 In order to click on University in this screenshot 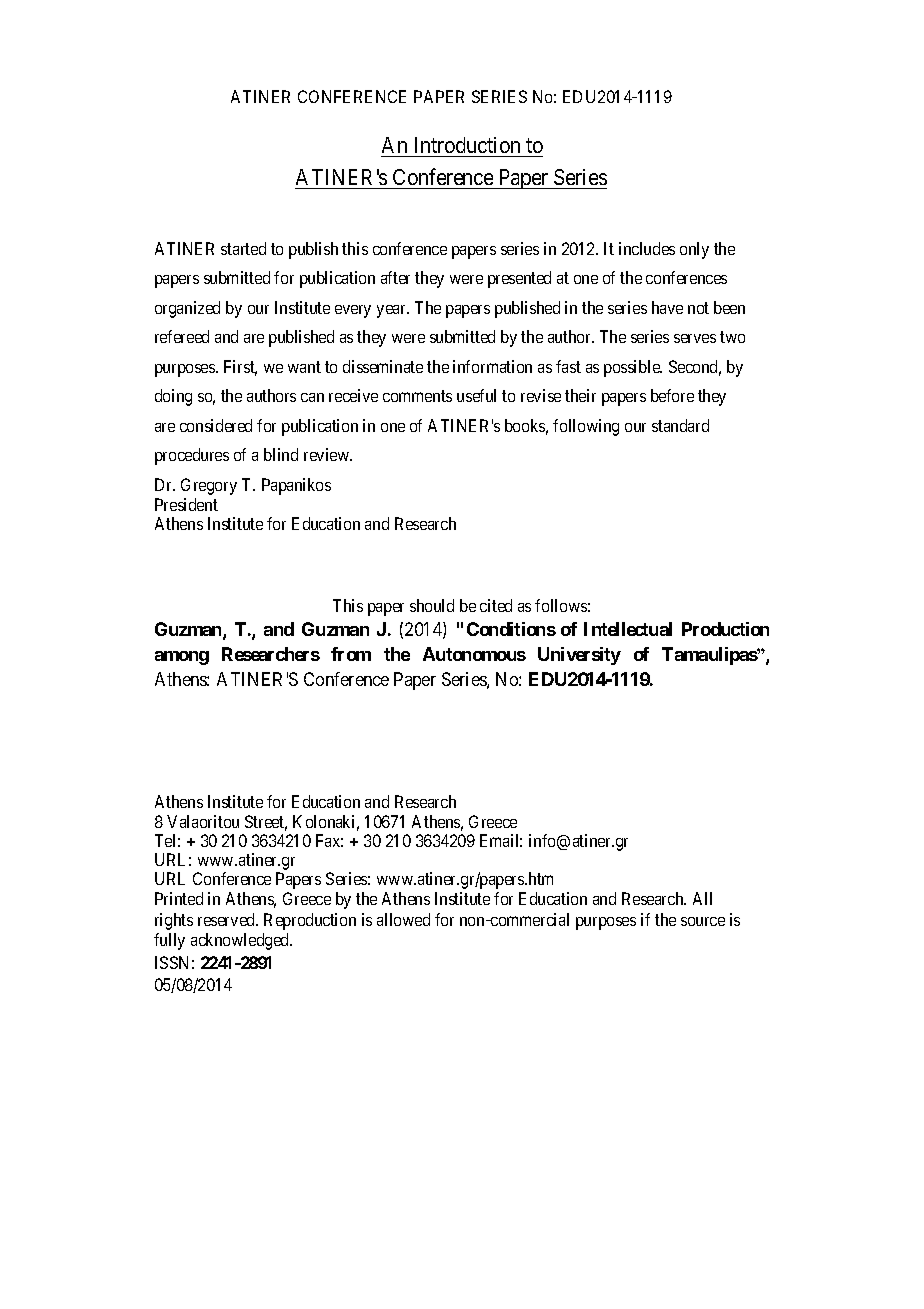, I will do `click(579, 656)`.
